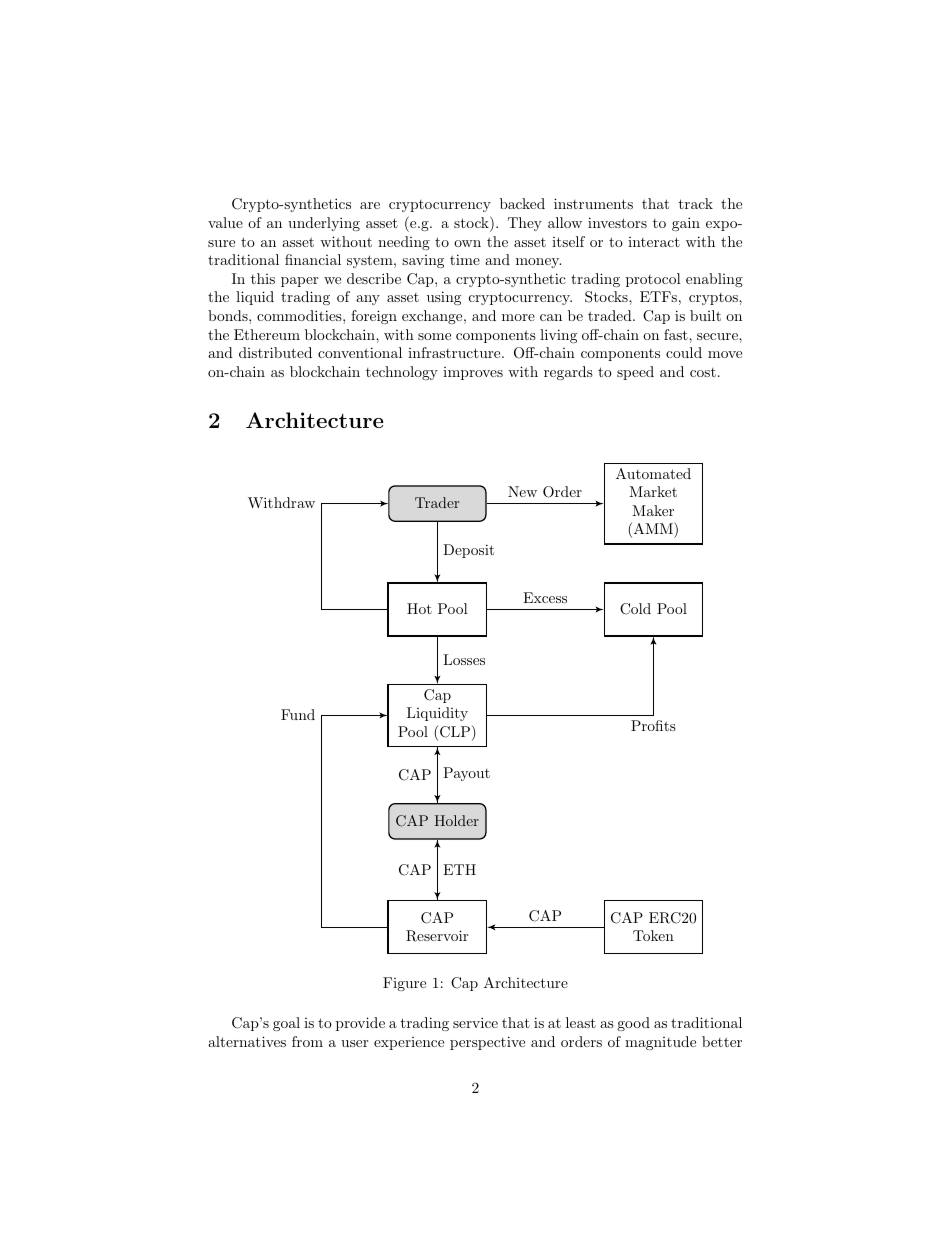 Image resolution: width=952 pixels, height=1233 pixels. Describe the element at coordinates (654, 242) in the document. I see `interact` at that location.
